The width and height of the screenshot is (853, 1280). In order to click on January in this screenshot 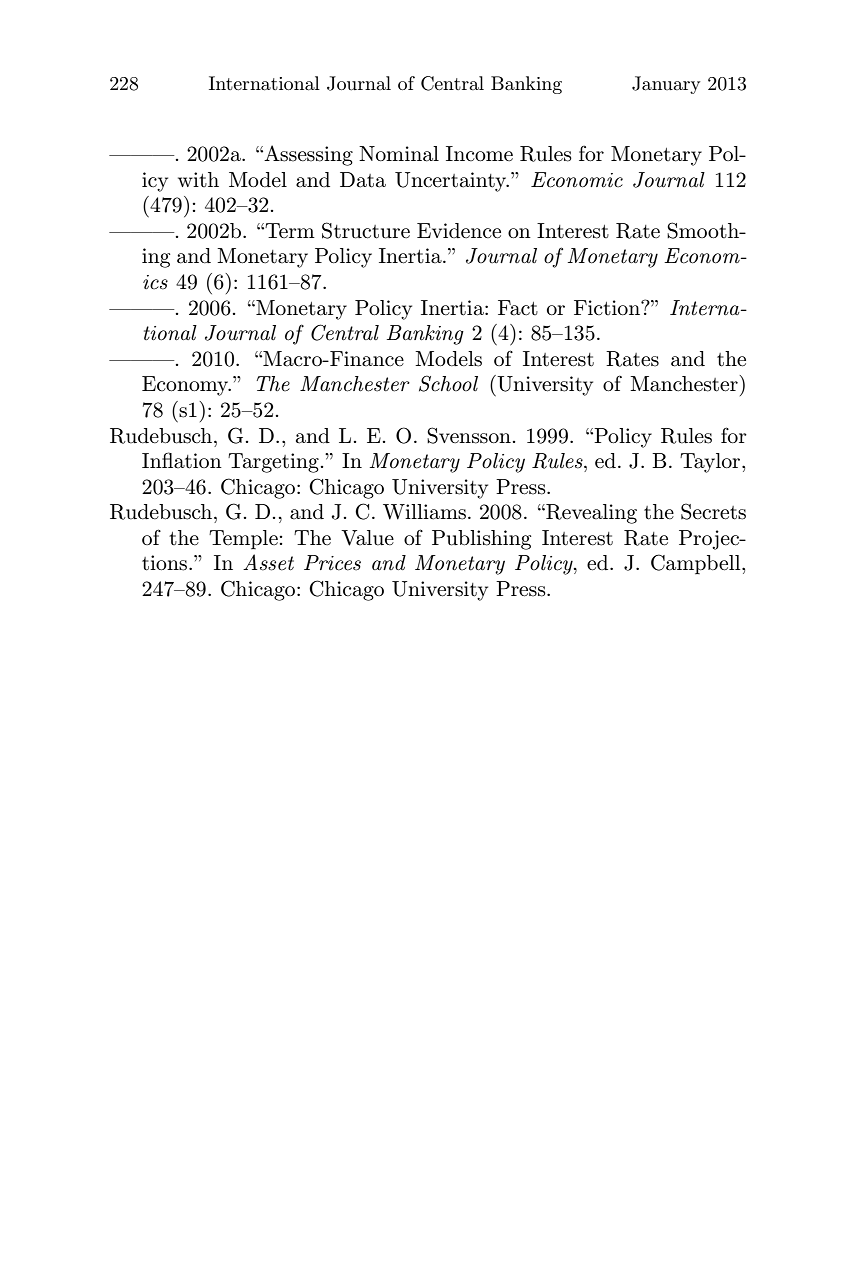, I will do `click(666, 85)`.
